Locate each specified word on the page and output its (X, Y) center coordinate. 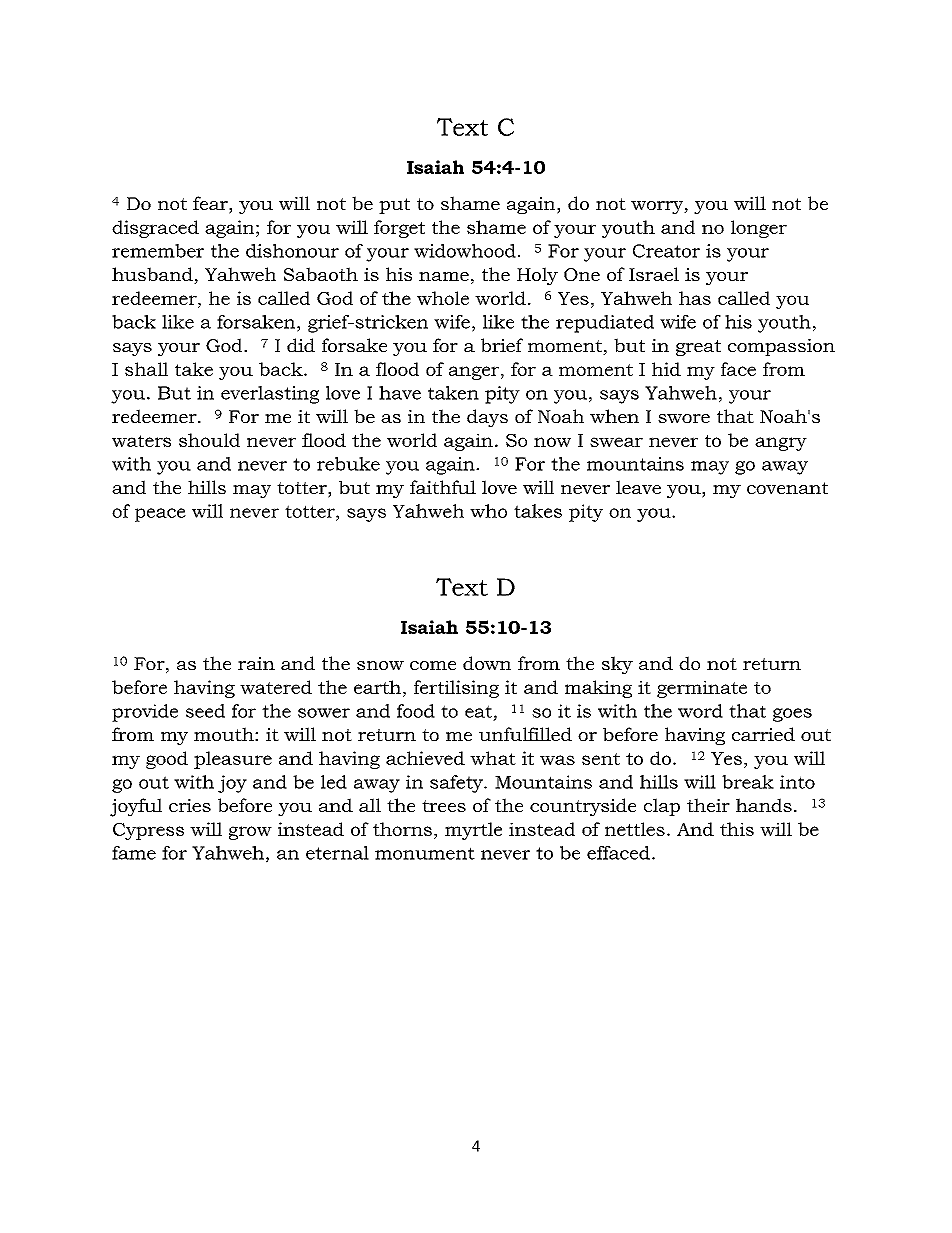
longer (759, 229)
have (400, 393)
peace (160, 515)
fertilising (456, 689)
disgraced (155, 229)
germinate (702, 689)
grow (250, 833)
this (737, 829)
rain (256, 663)
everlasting (270, 395)
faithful (443, 487)
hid (666, 369)
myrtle (473, 831)
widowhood (465, 251)
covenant (787, 488)
